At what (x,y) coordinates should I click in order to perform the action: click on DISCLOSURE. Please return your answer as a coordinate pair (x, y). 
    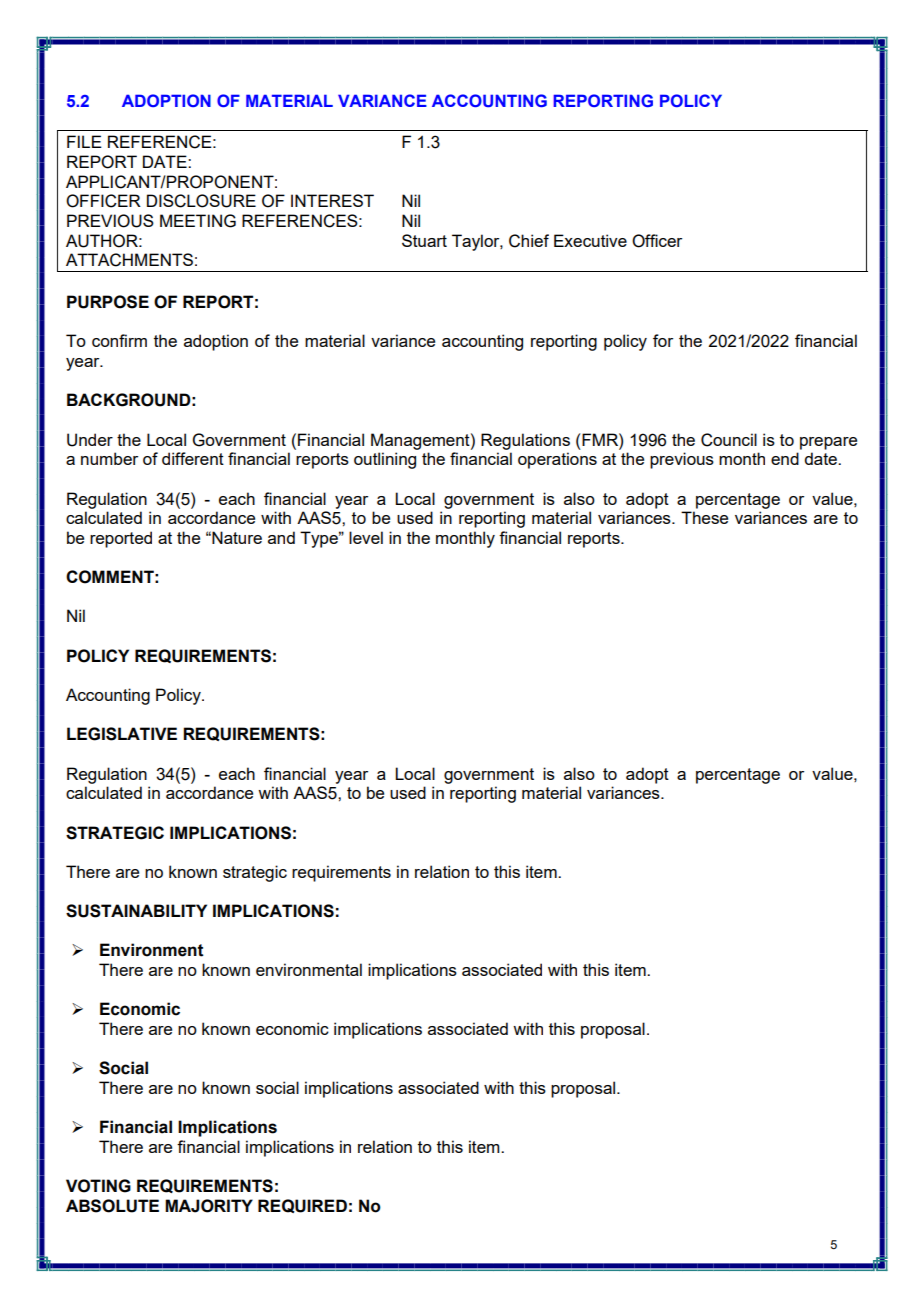
    Looking at the image, I should click on (201, 201).
